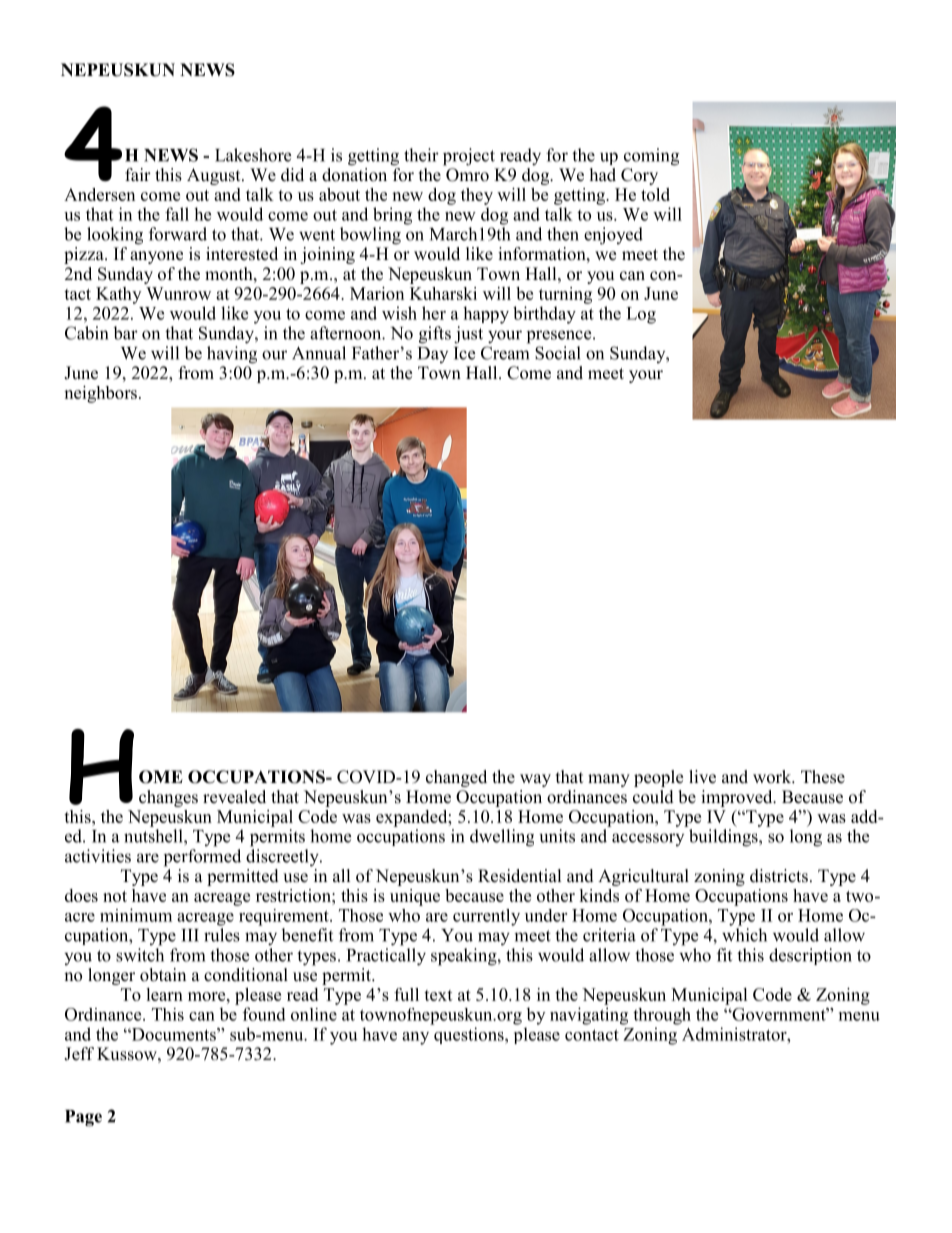  Describe the element at coordinates (655, 194) in the image. I see `told` at that location.
